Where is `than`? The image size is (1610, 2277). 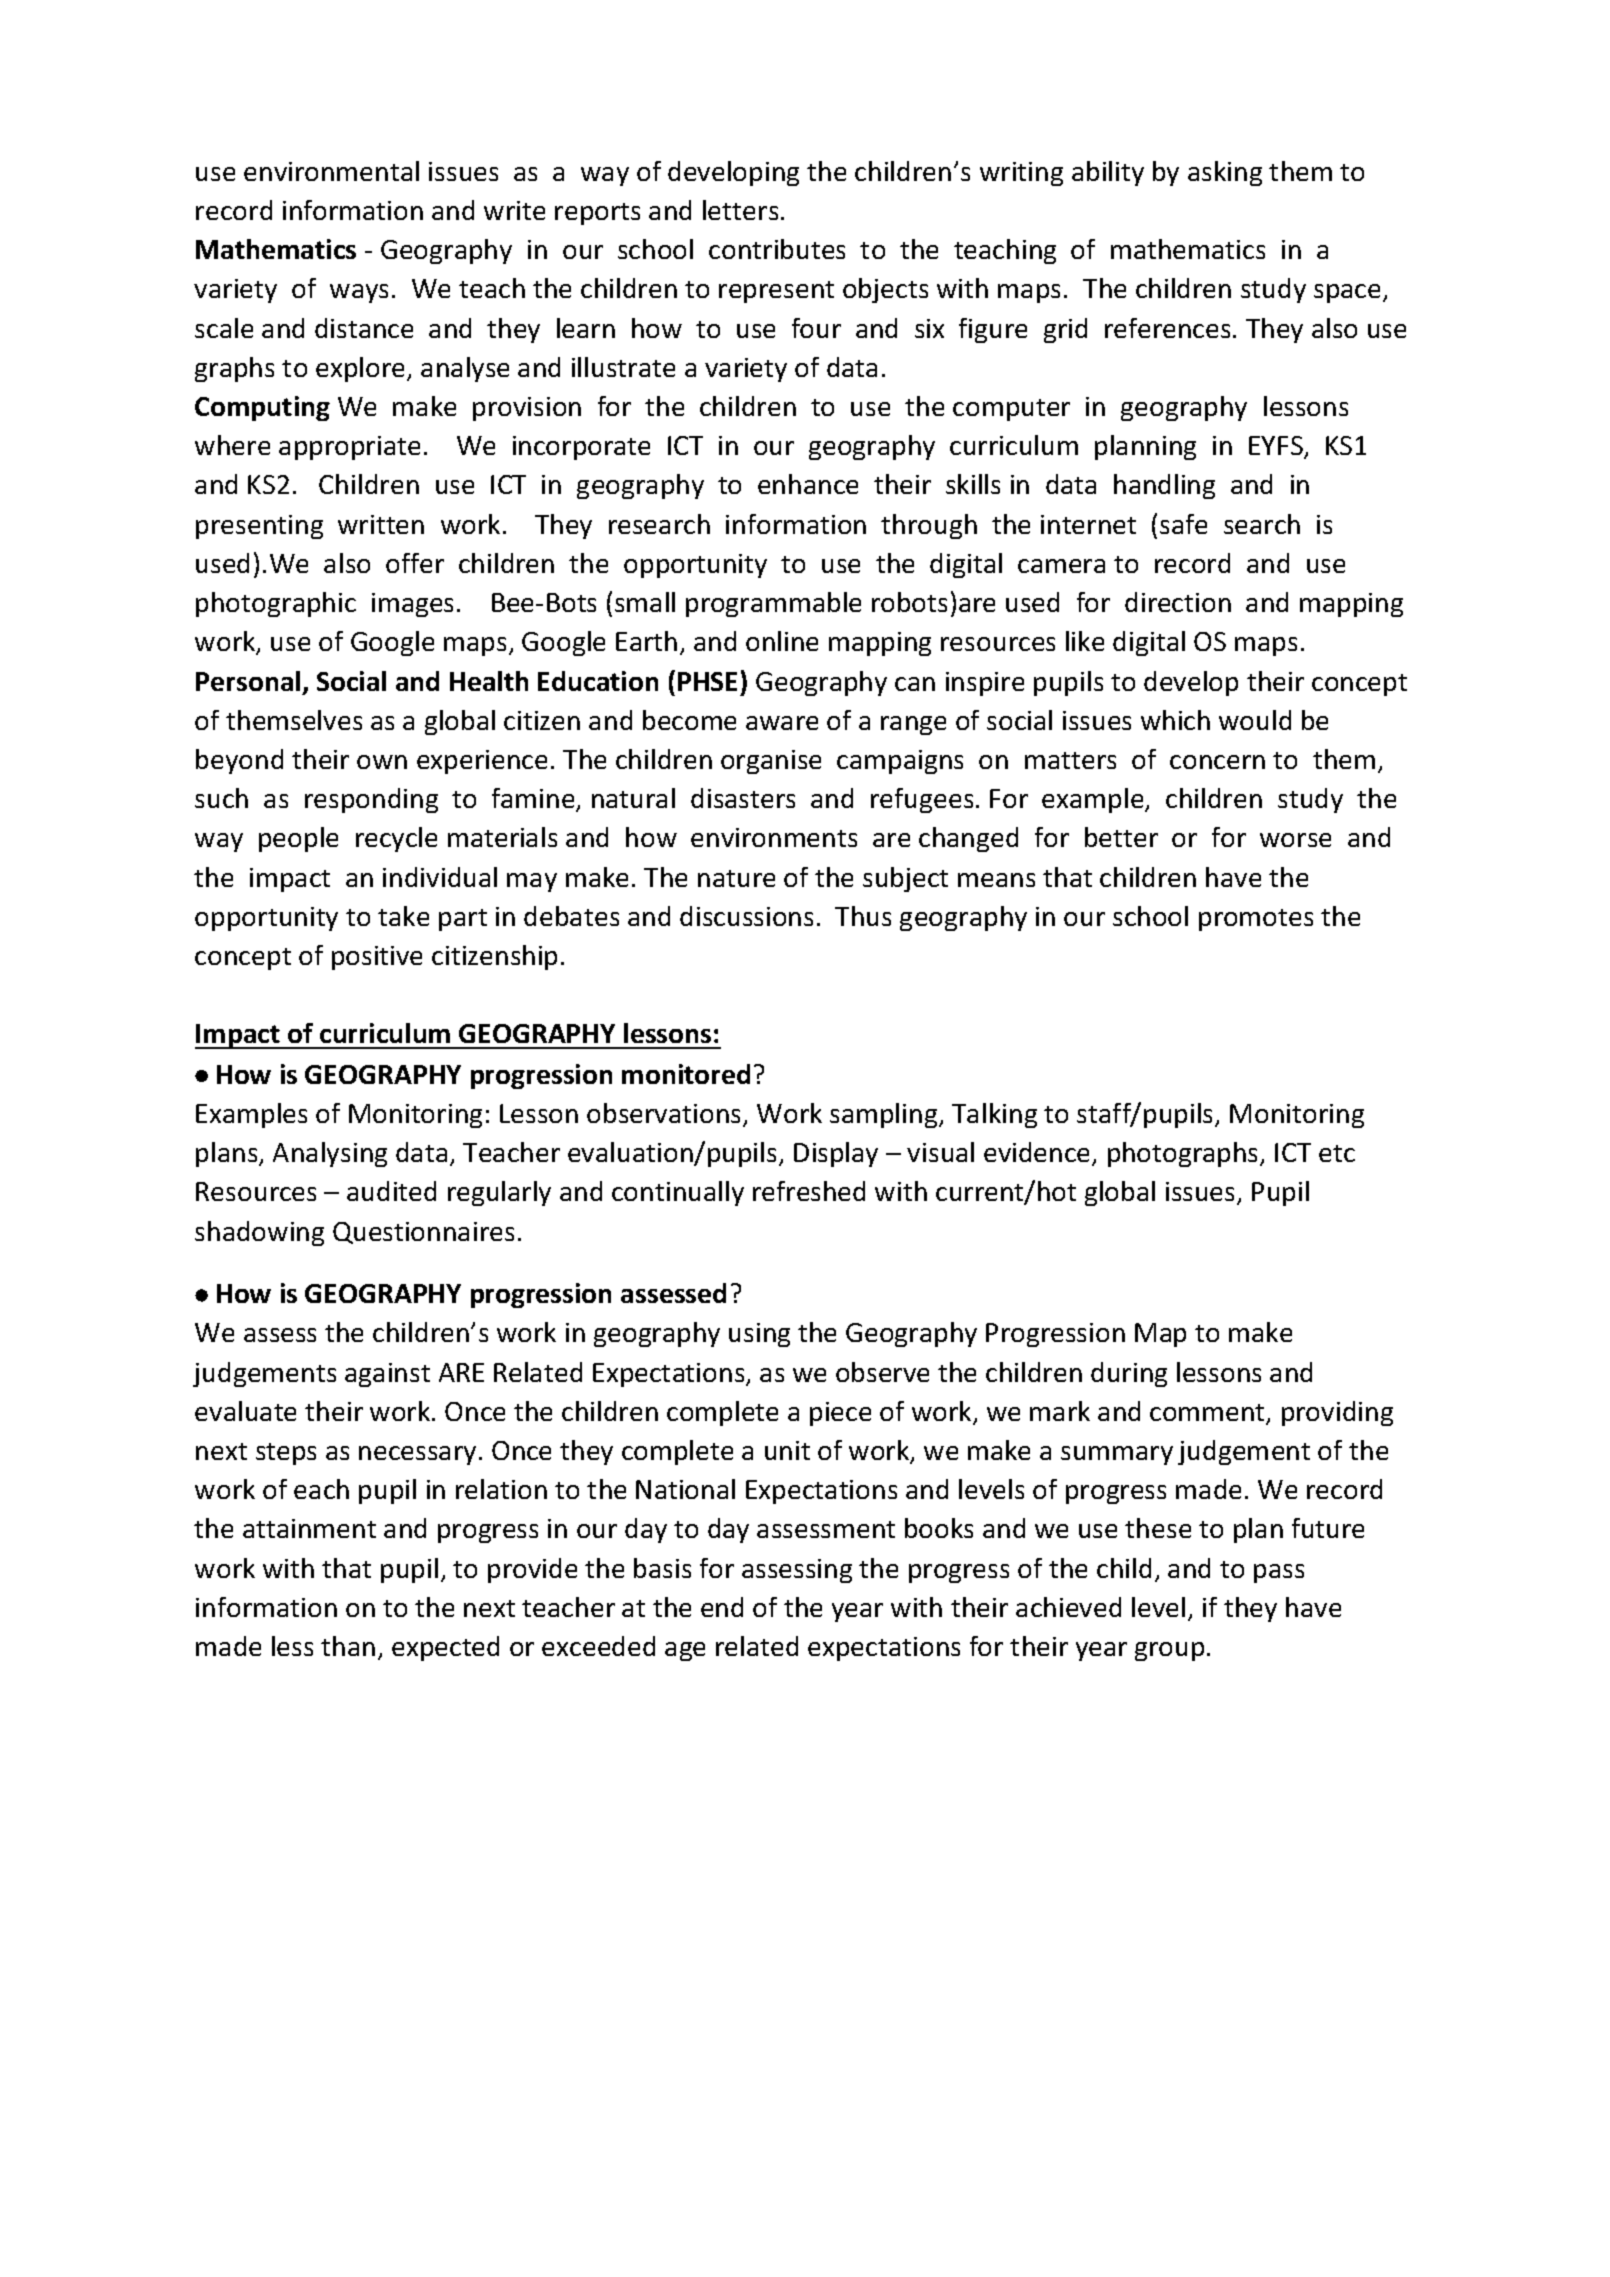
than is located at coordinates (348, 1646).
